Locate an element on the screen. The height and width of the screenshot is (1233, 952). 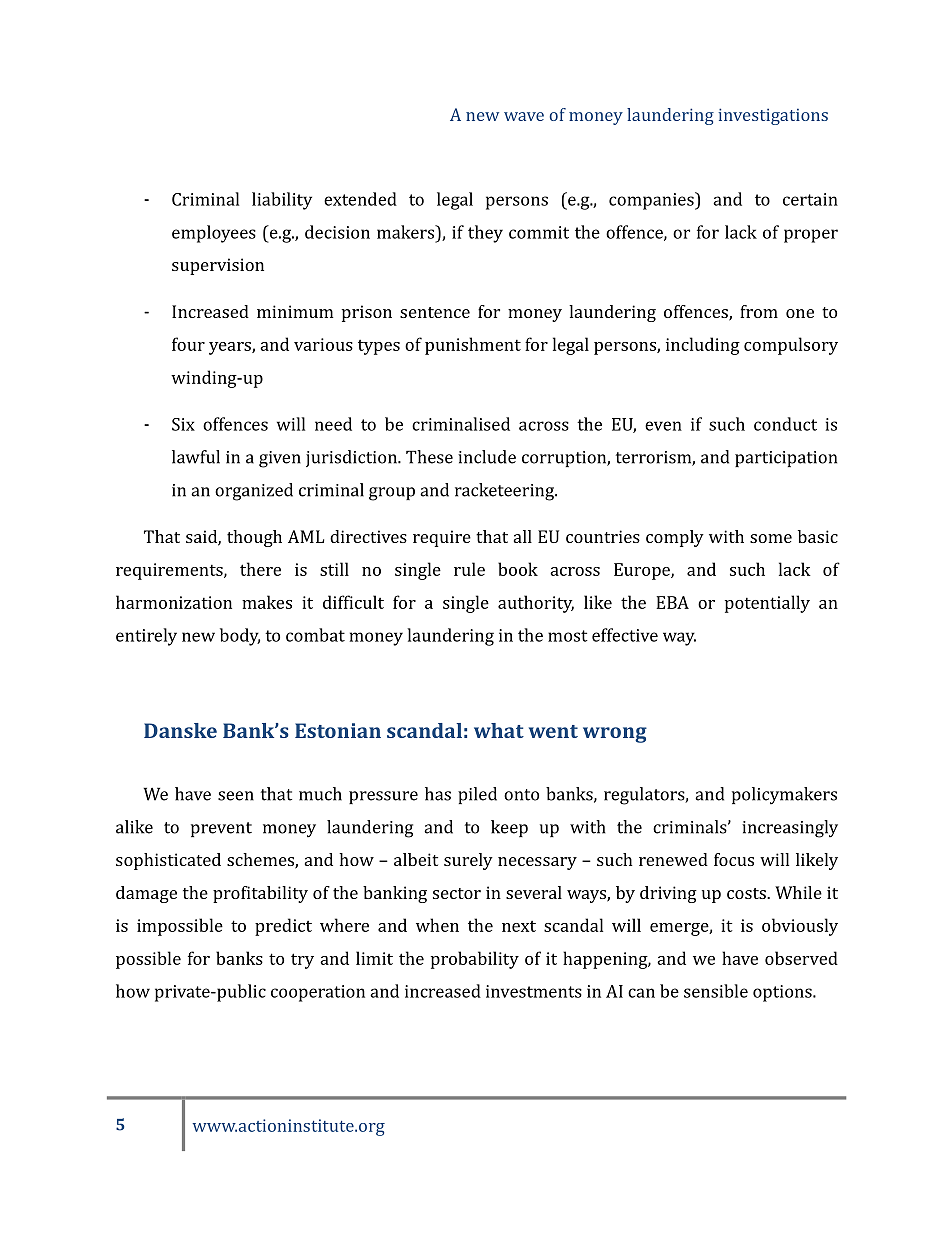
some is located at coordinates (771, 538).
